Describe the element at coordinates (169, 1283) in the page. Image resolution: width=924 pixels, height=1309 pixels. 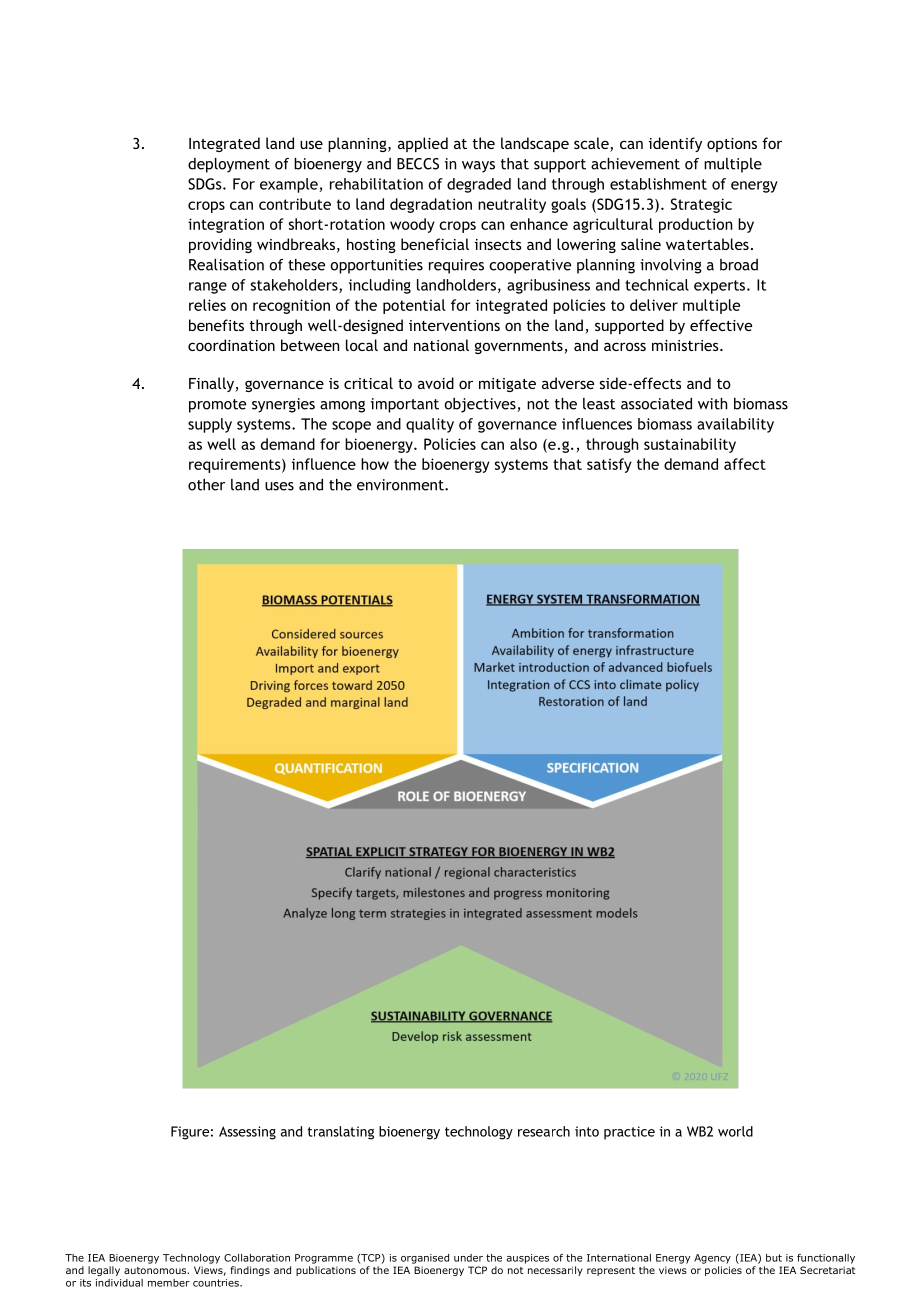
I see `member` at that location.
